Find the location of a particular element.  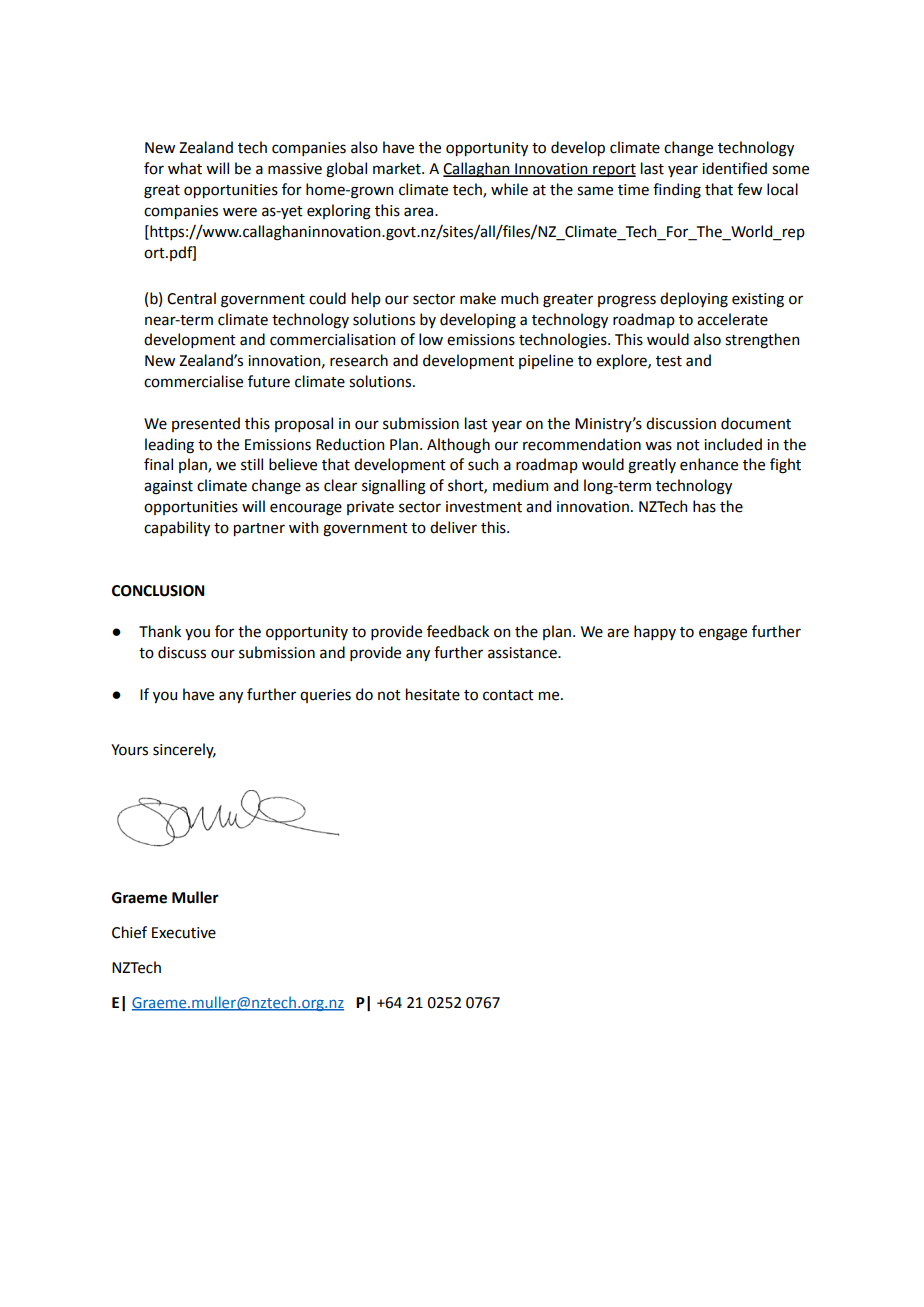

future is located at coordinates (269, 381).
